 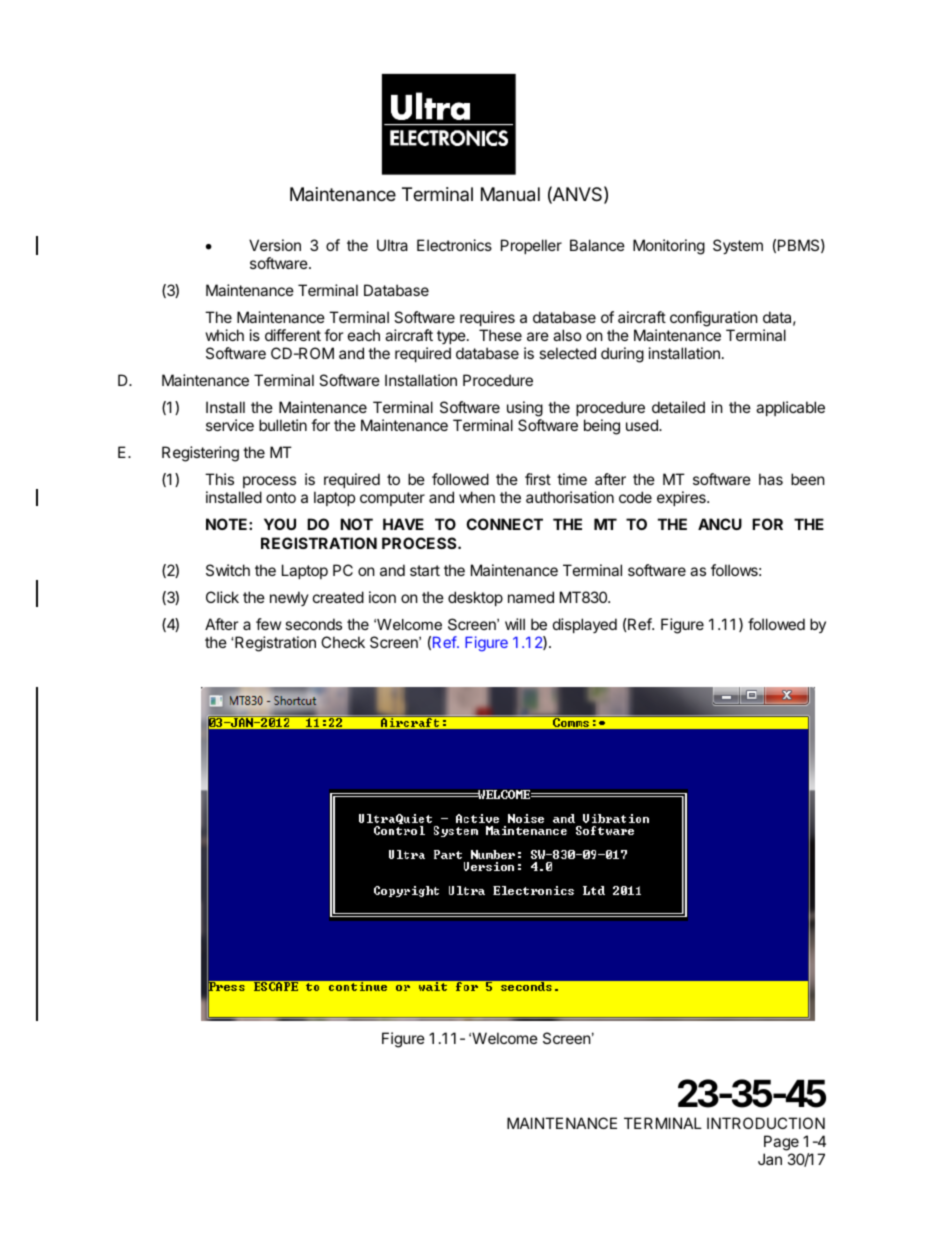 What do you see at coordinates (781, 1143) in the screenshot?
I see `Page` at bounding box center [781, 1143].
